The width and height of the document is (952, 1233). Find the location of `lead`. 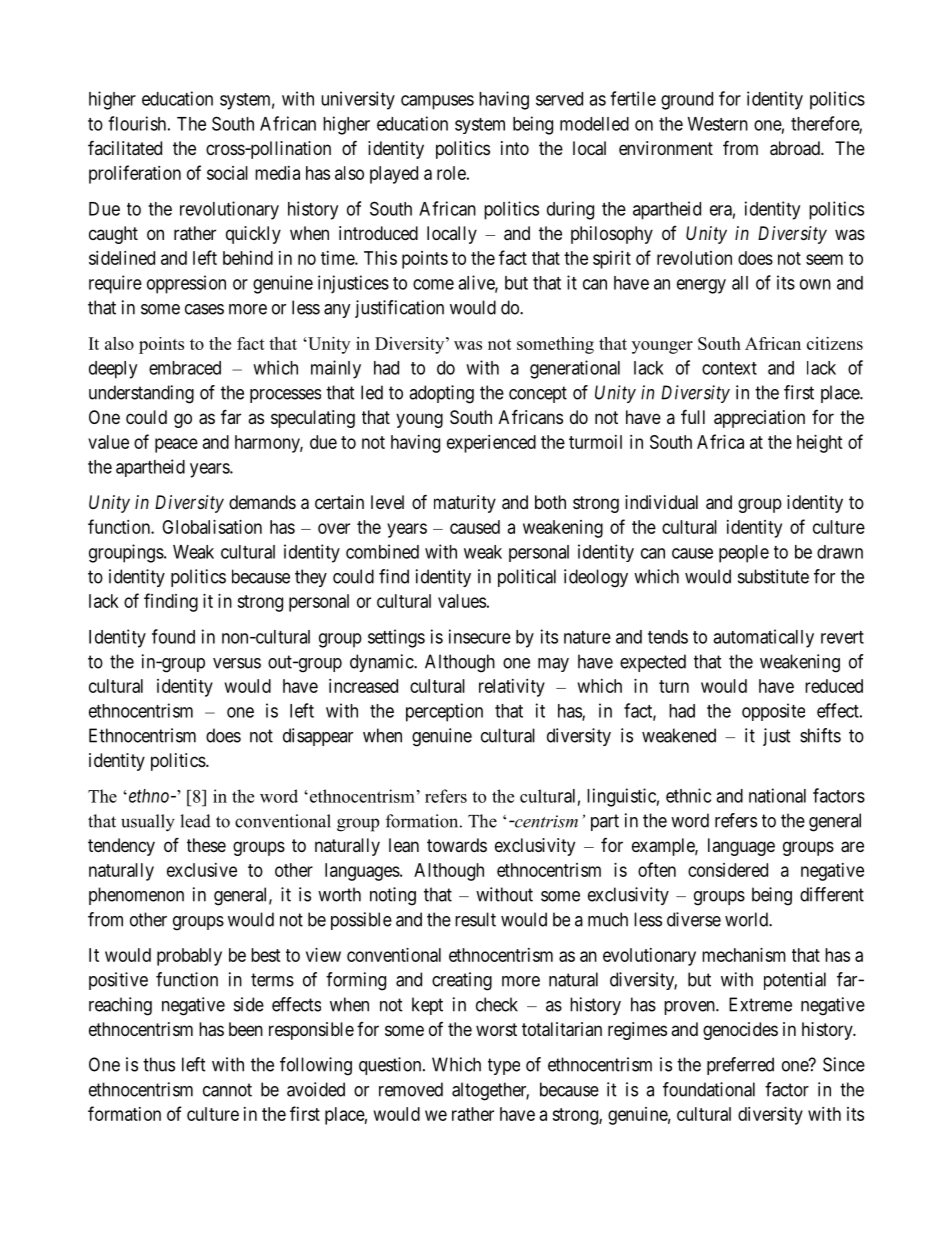

lead is located at coordinates (195, 821).
